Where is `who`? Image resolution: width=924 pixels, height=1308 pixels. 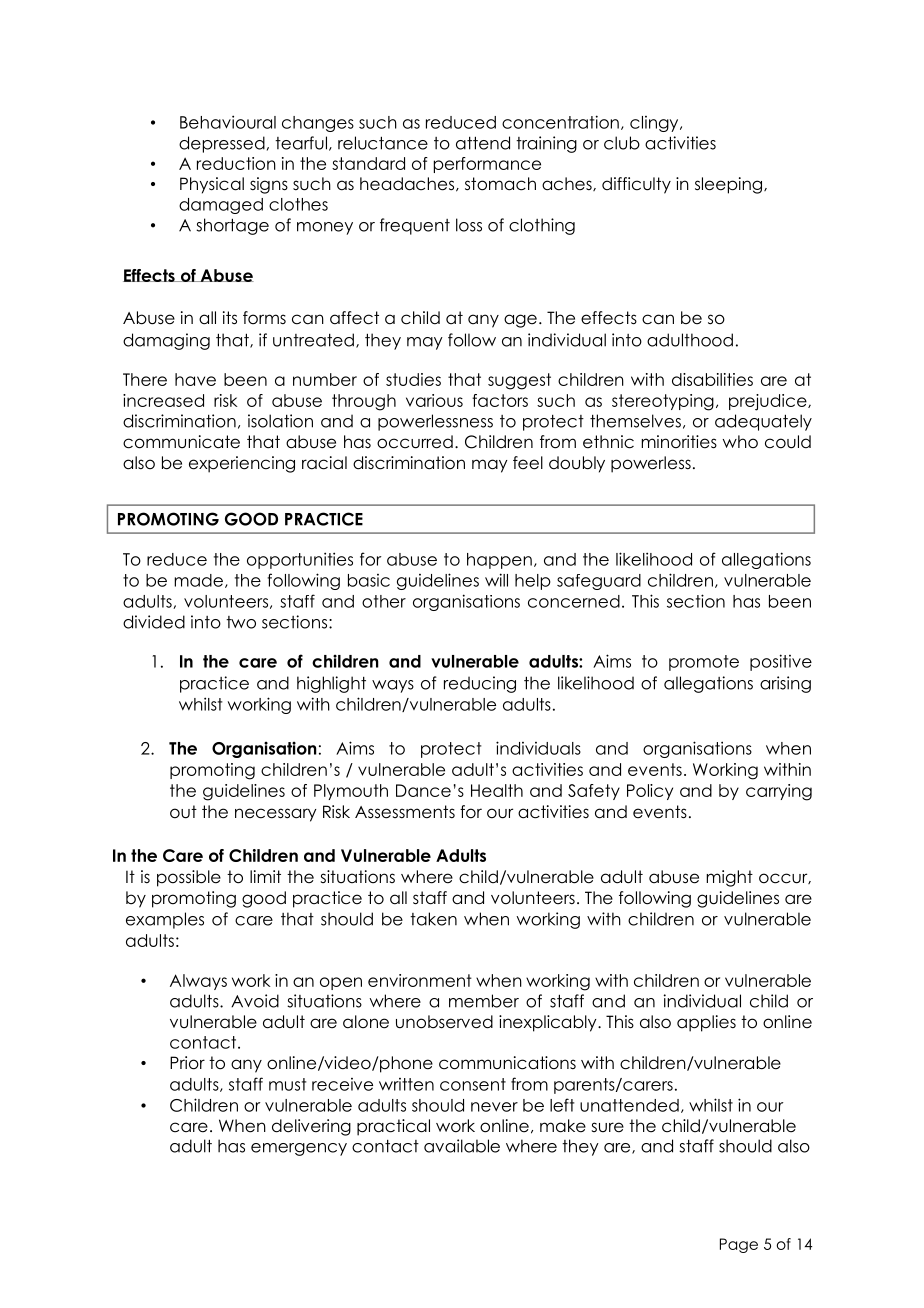 who is located at coordinates (740, 442).
